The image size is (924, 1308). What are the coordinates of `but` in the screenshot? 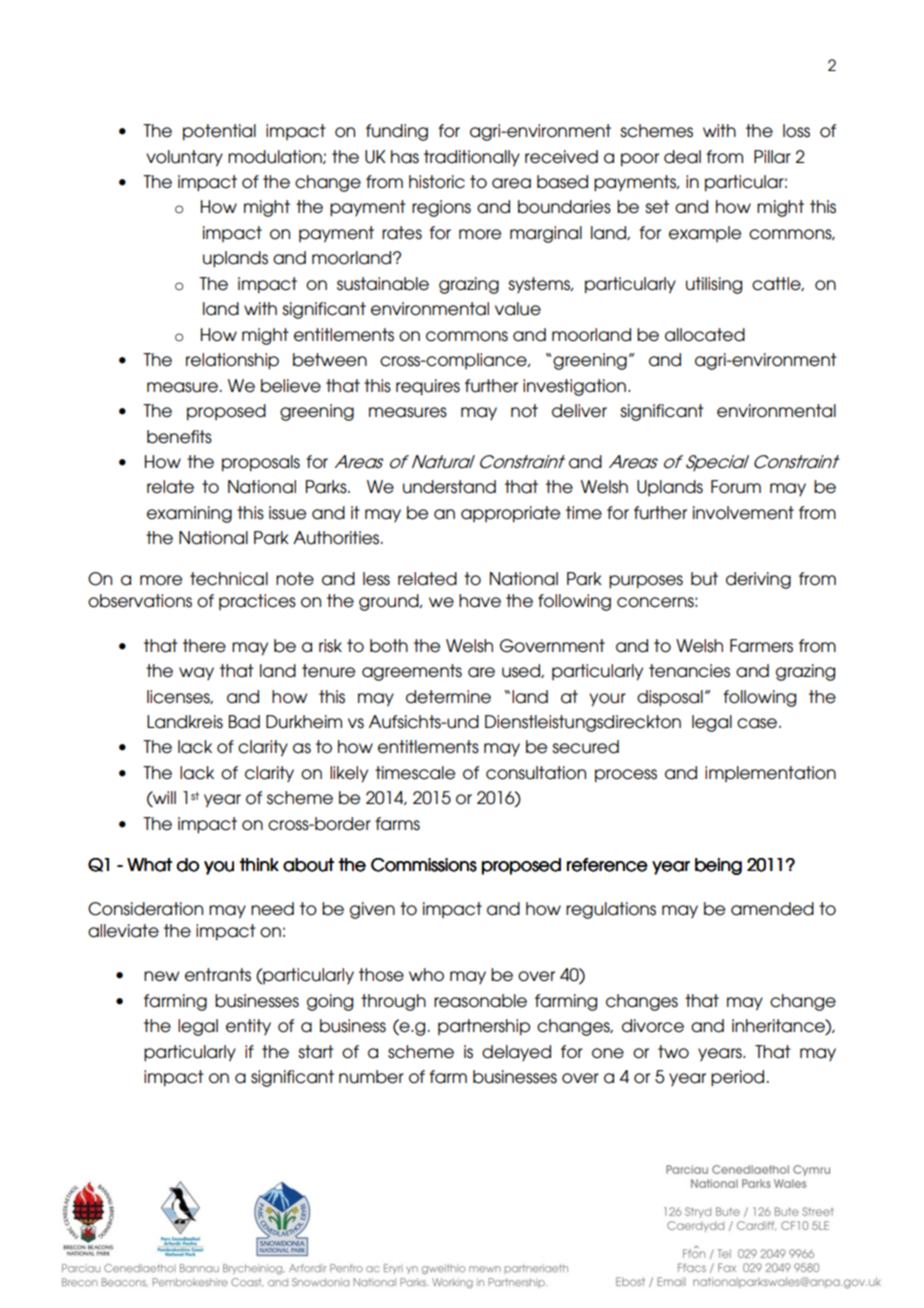 It's located at (704, 579).
